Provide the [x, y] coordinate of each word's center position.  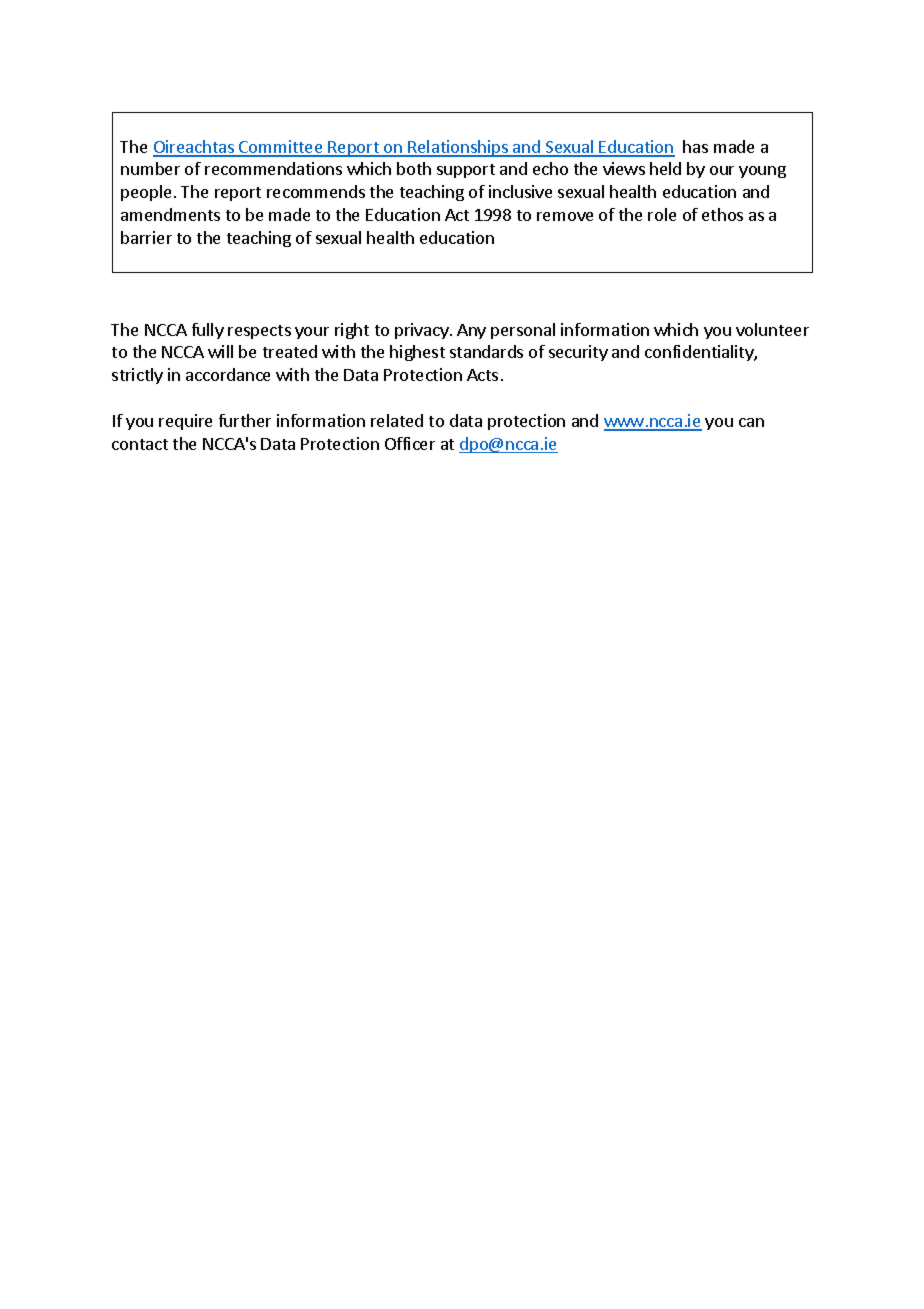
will [220, 351]
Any [471, 331]
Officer [410, 443]
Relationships [458, 148]
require [185, 422]
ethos [722, 214]
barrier [146, 237]
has [695, 146]
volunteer [772, 329]
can [751, 422]
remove [565, 216]
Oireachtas [194, 148]
